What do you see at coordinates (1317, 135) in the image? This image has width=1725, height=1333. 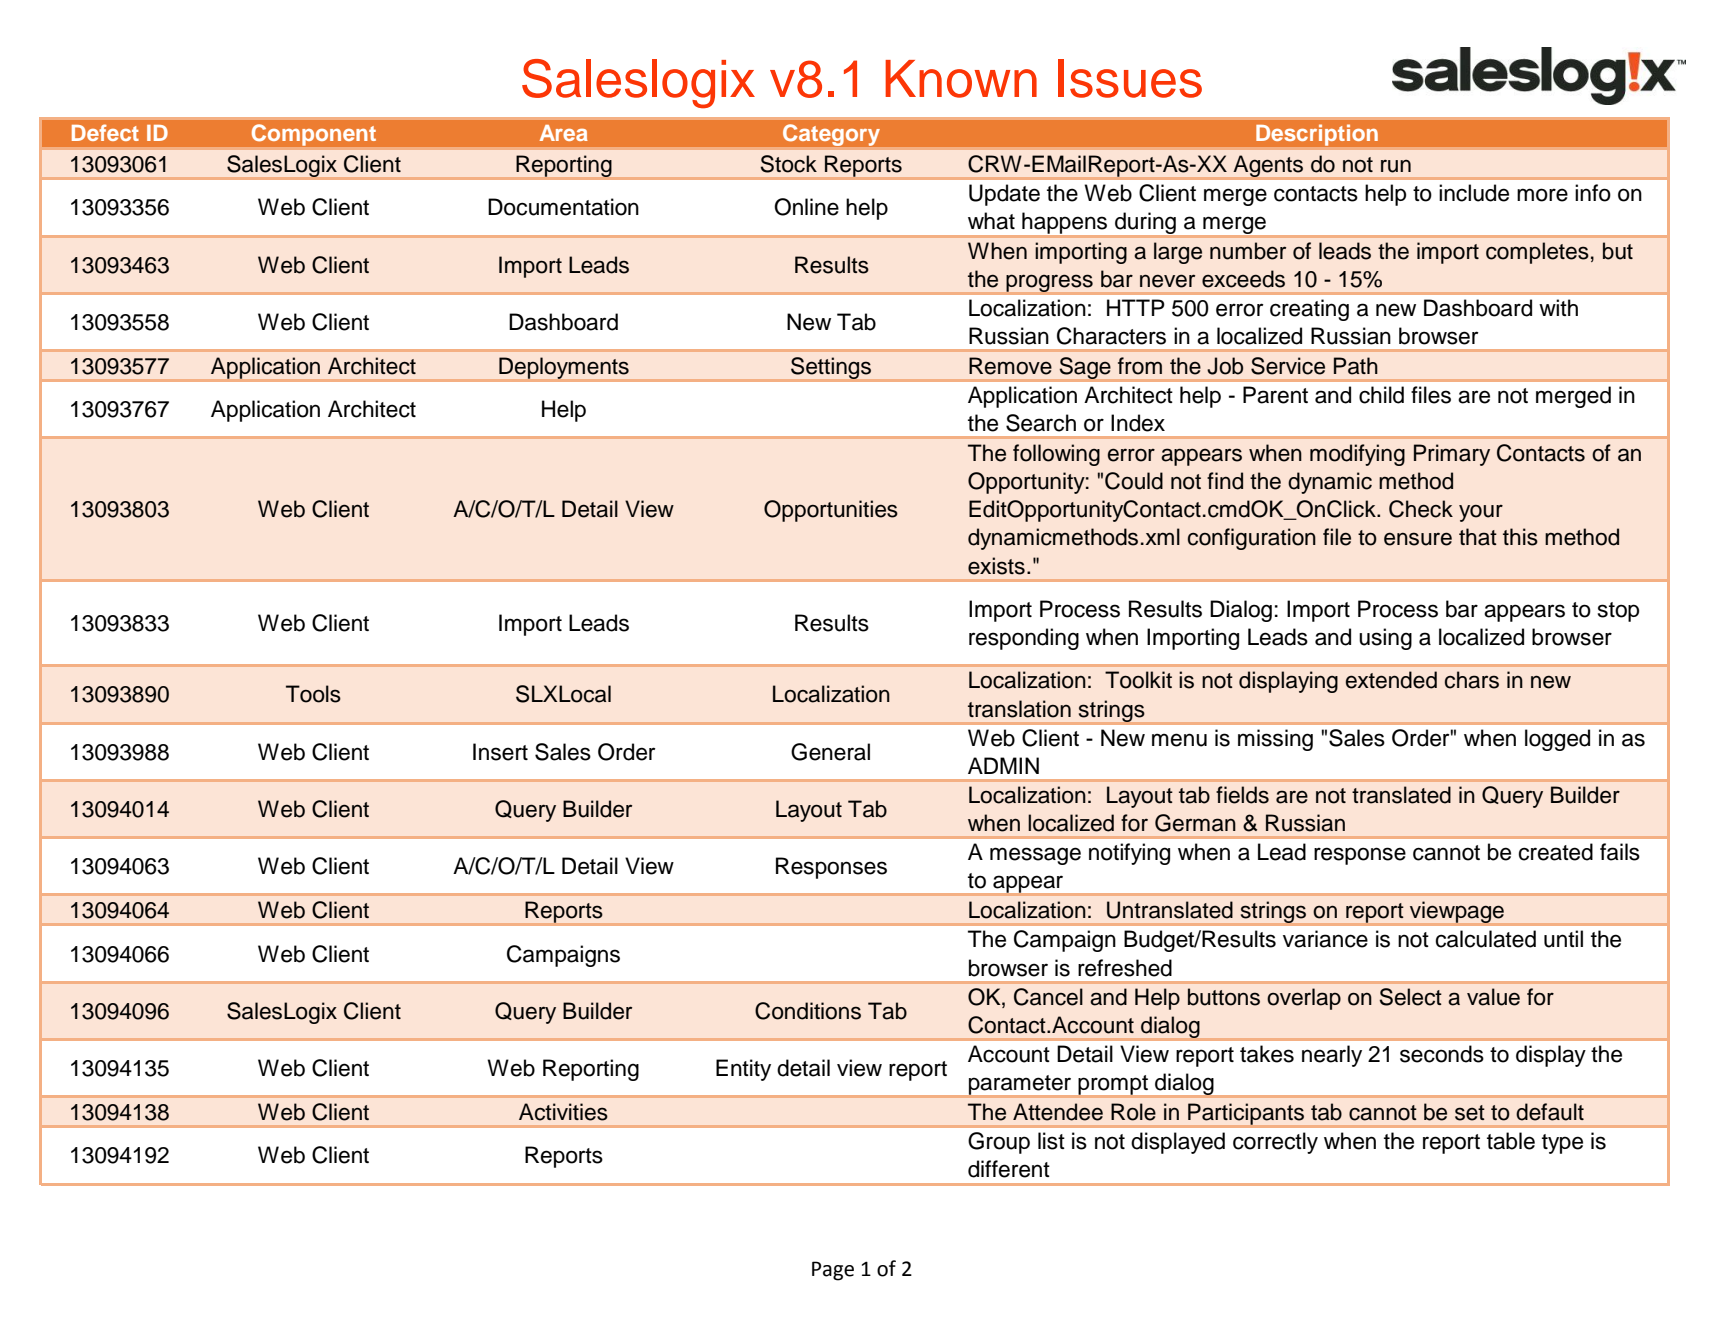 I see `Description` at bounding box center [1317, 135].
